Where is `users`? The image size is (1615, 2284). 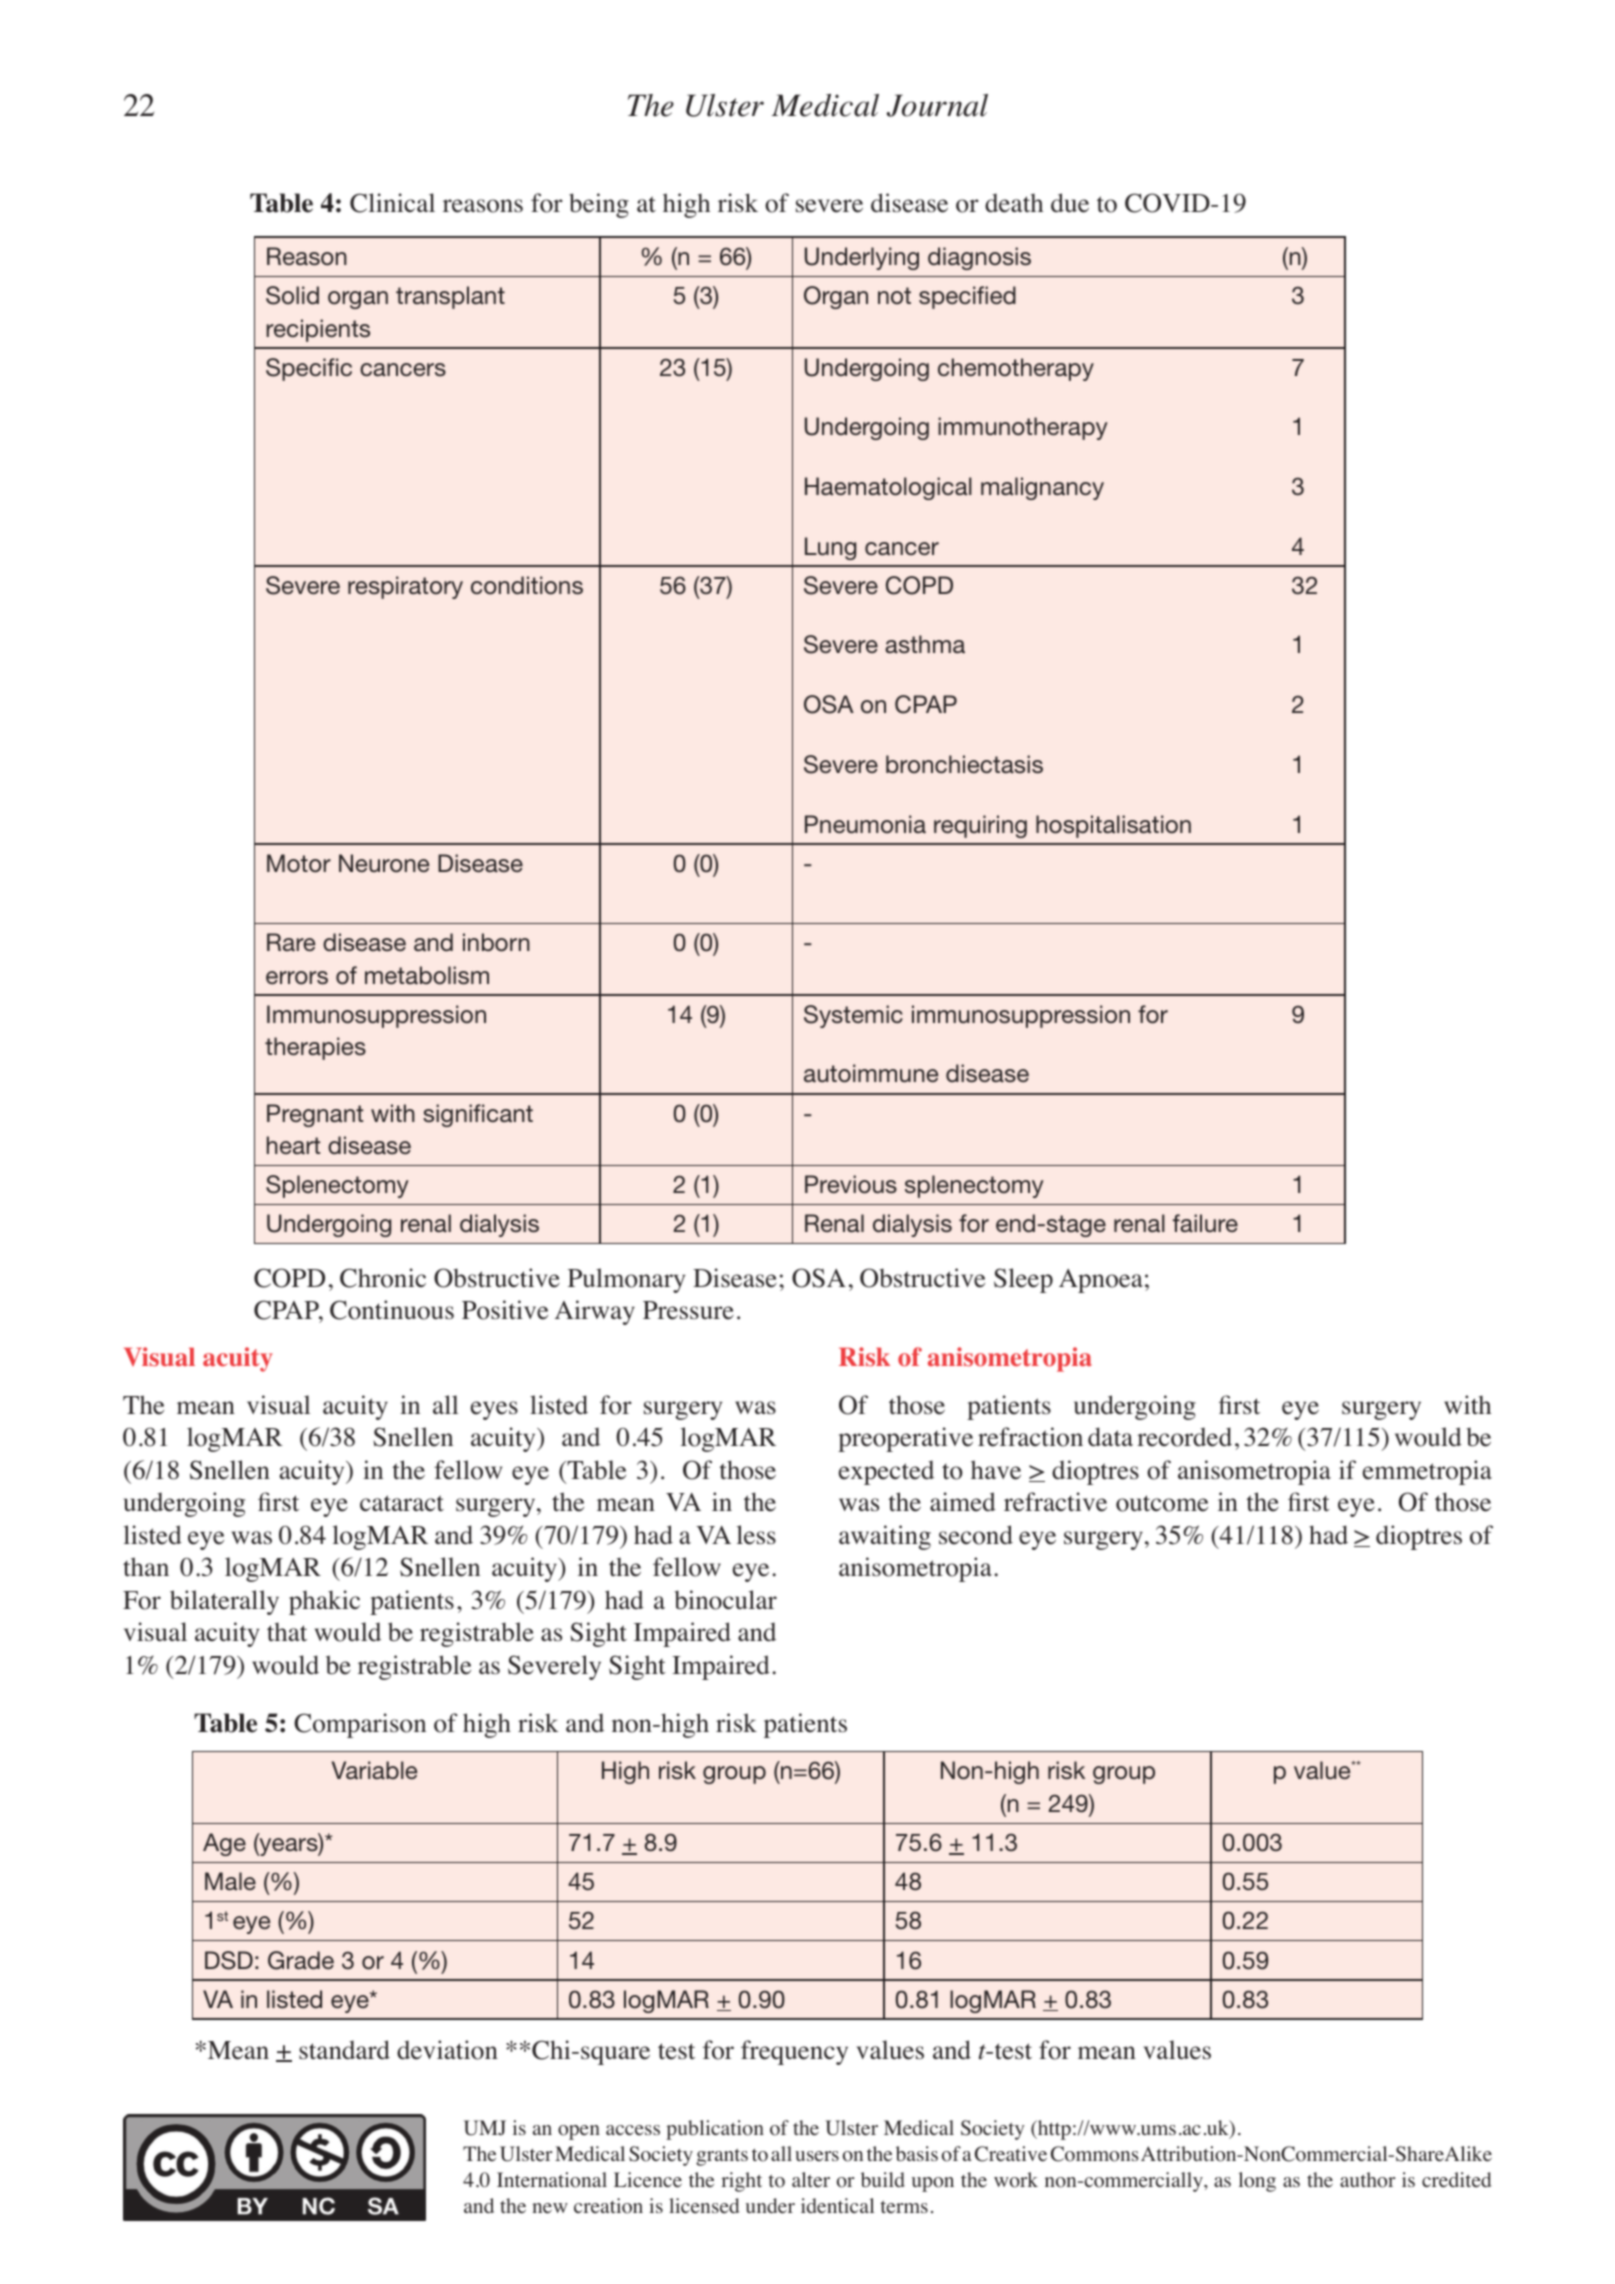 users is located at coordinates (817, 2156).
